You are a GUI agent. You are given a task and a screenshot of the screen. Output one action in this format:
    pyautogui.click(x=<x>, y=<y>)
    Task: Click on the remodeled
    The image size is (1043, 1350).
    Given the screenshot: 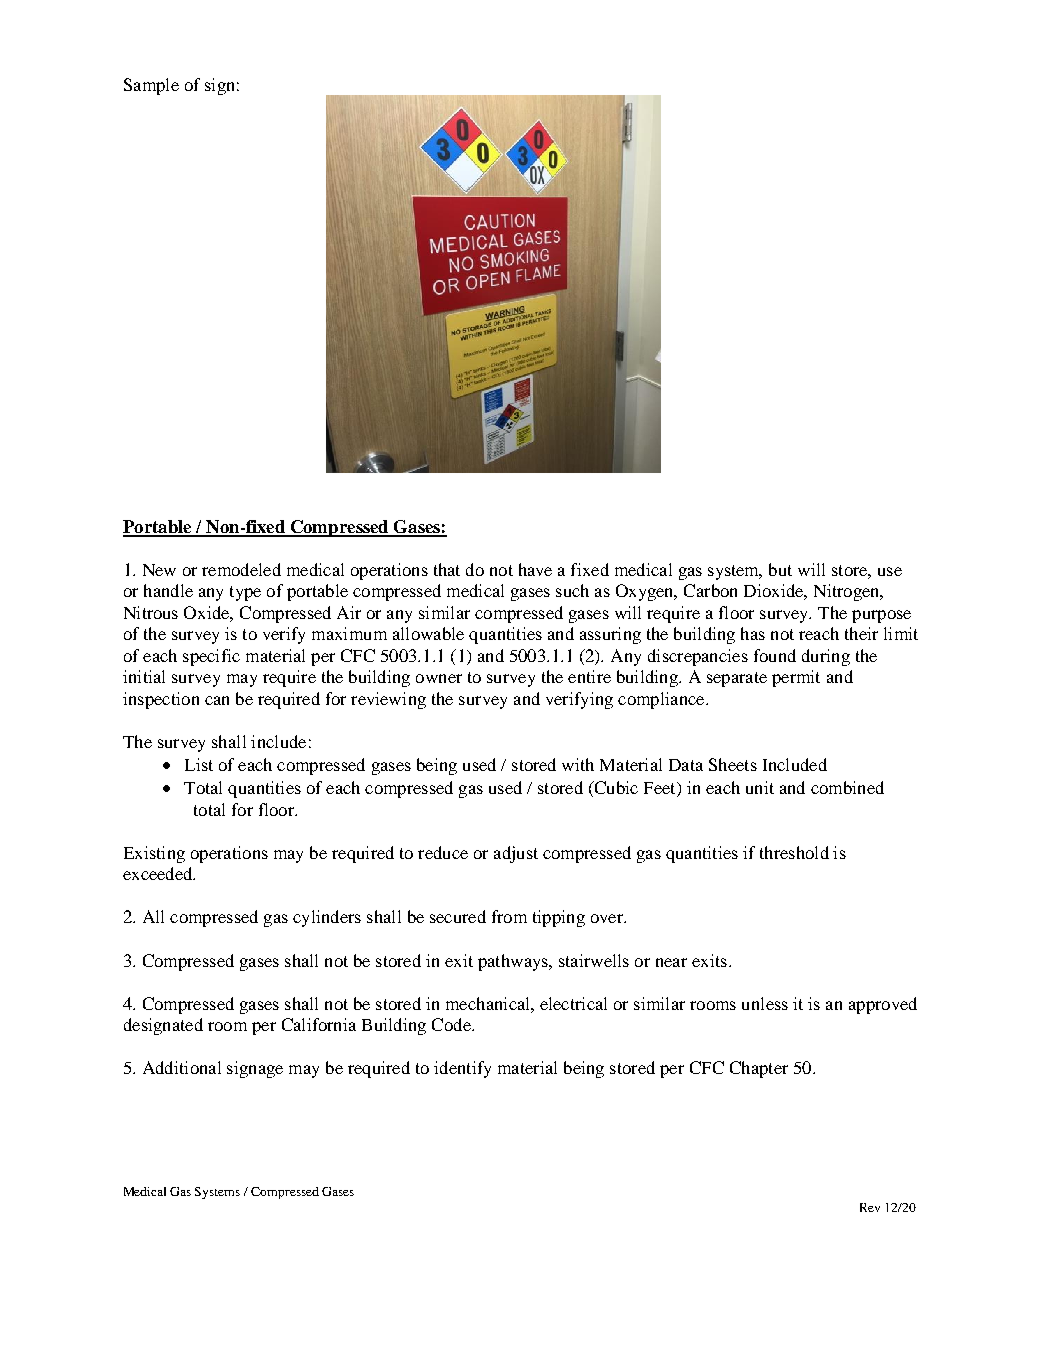 What is the action you would take?
    pyautogui.click(x=241, y=569)
